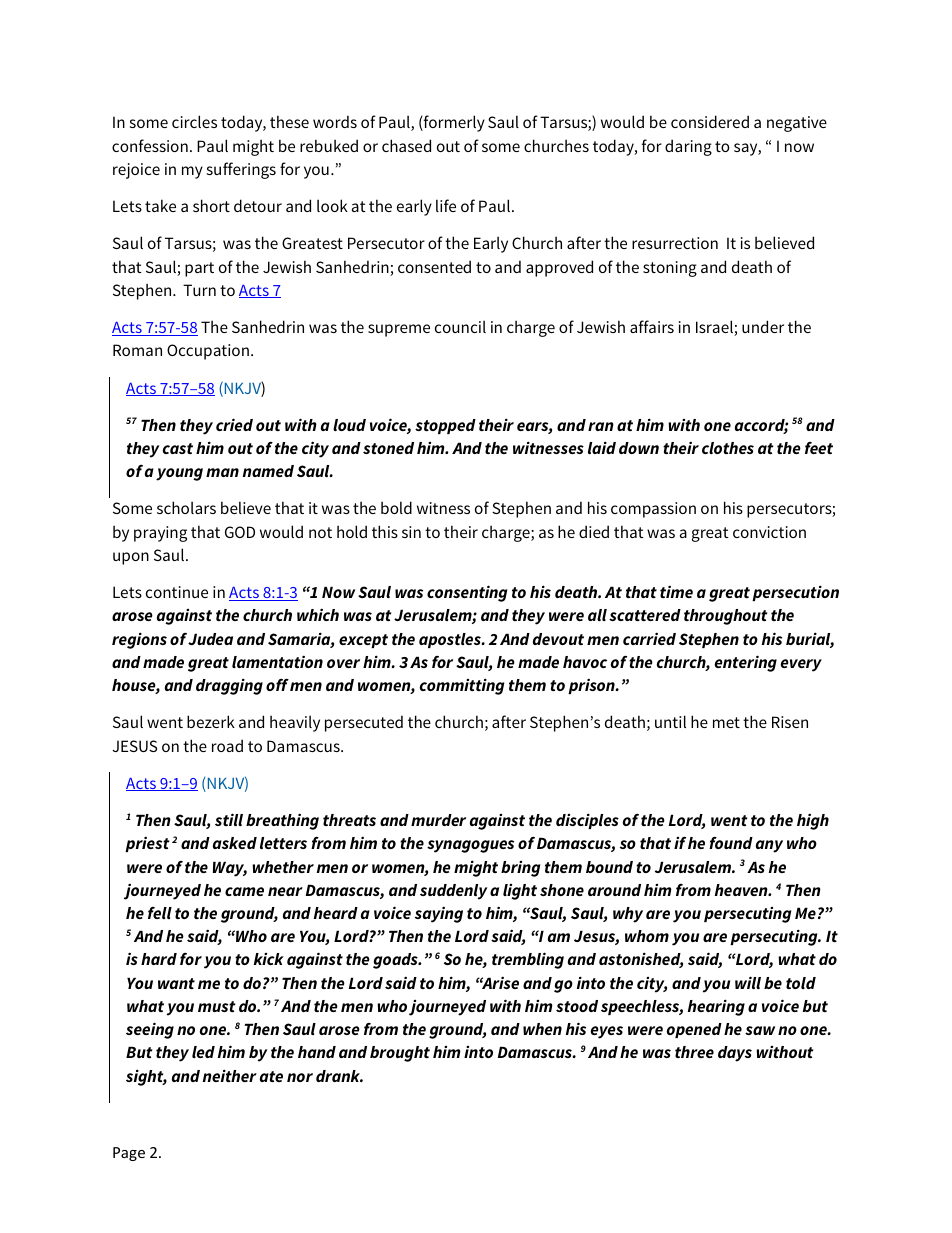 The width and height of the image is (952, 1233). Describe the element at coordinates (210, 639) in the image. I see `Judea` at that location.
